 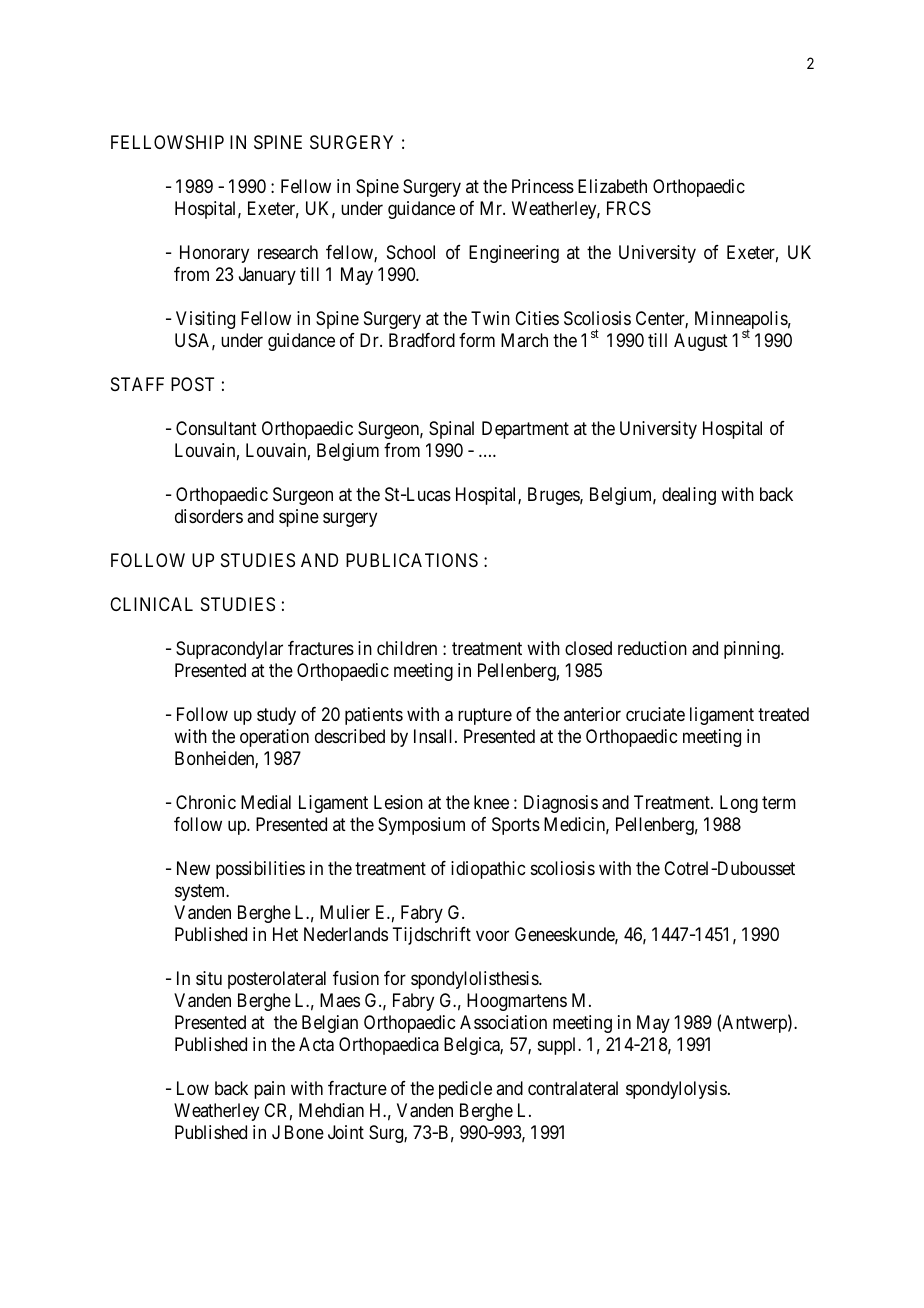 I want to click on children, so click(x=407, y=648).
